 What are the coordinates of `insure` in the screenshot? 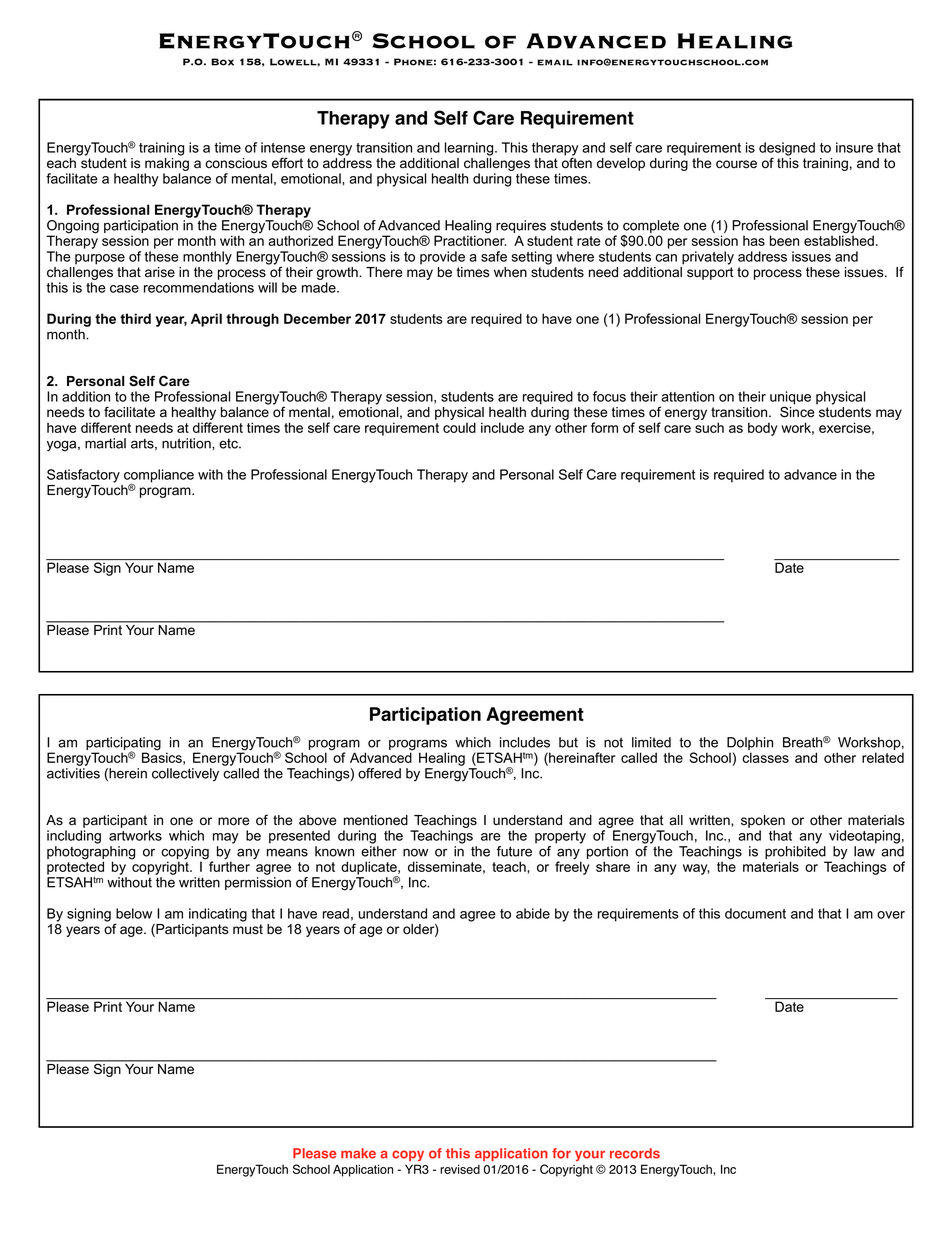 It's located at (854, 147).
